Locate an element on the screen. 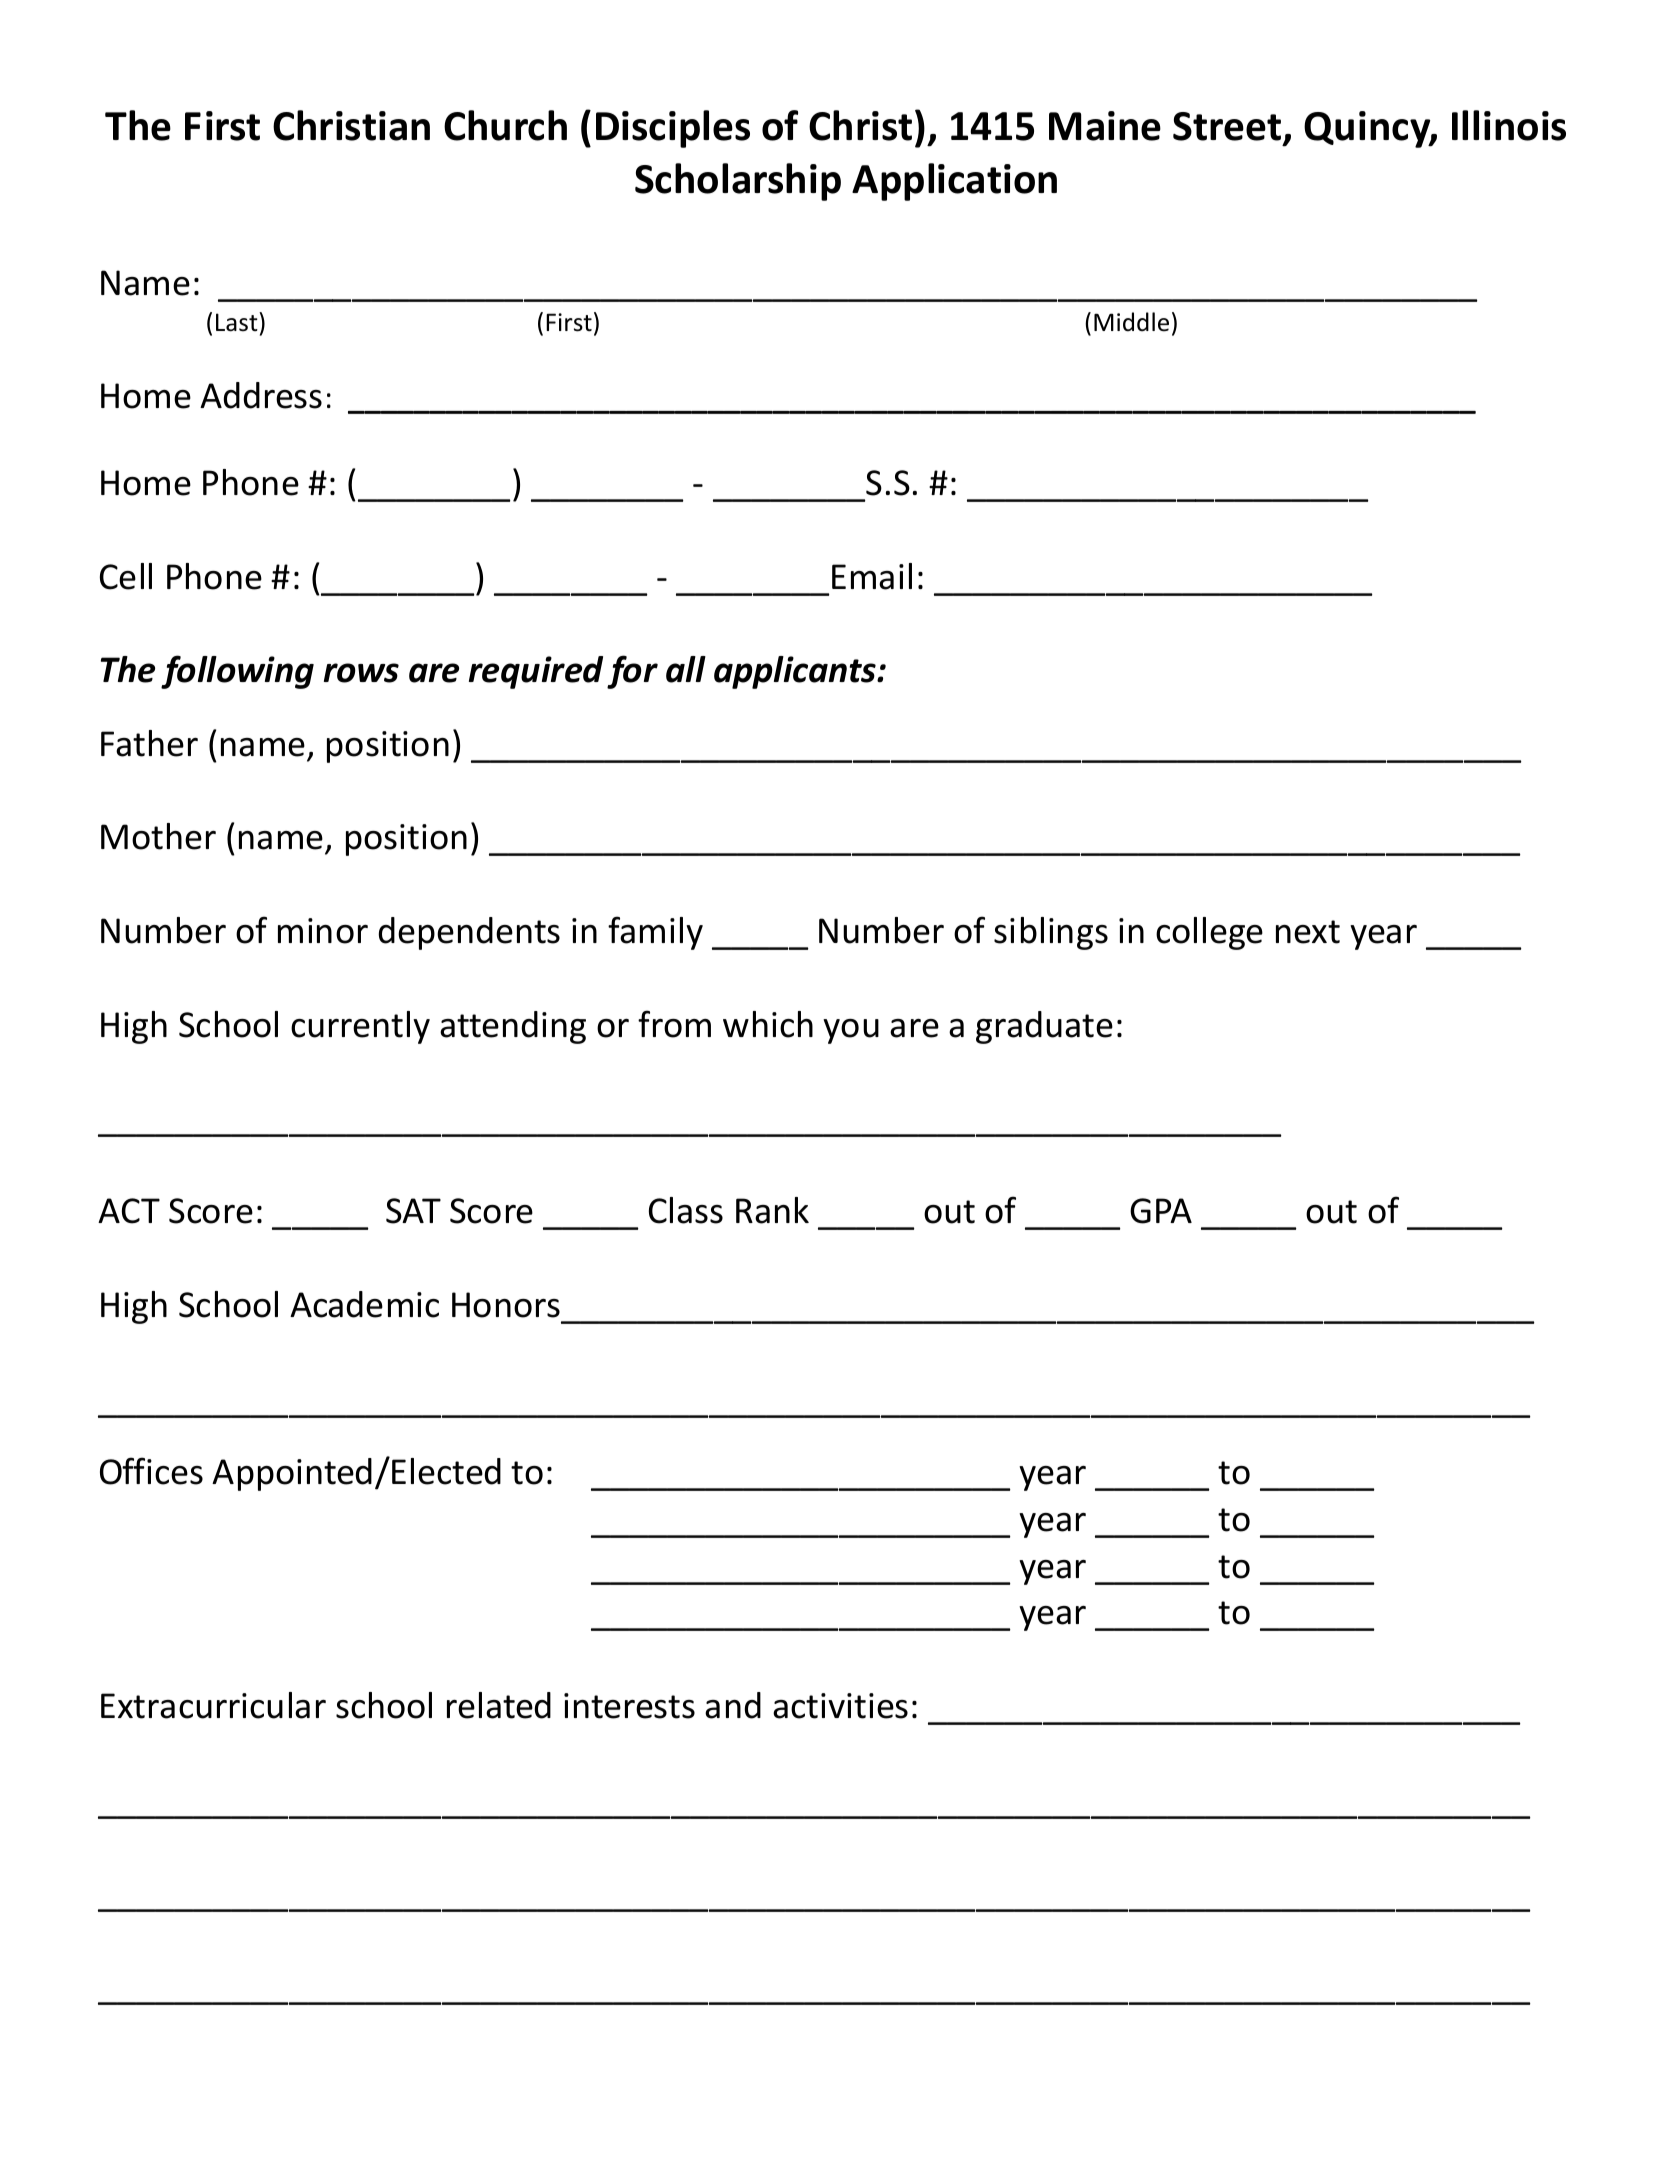 This screenshot has width=1675, height=2167. minor is located at coordinates (323, 931).
